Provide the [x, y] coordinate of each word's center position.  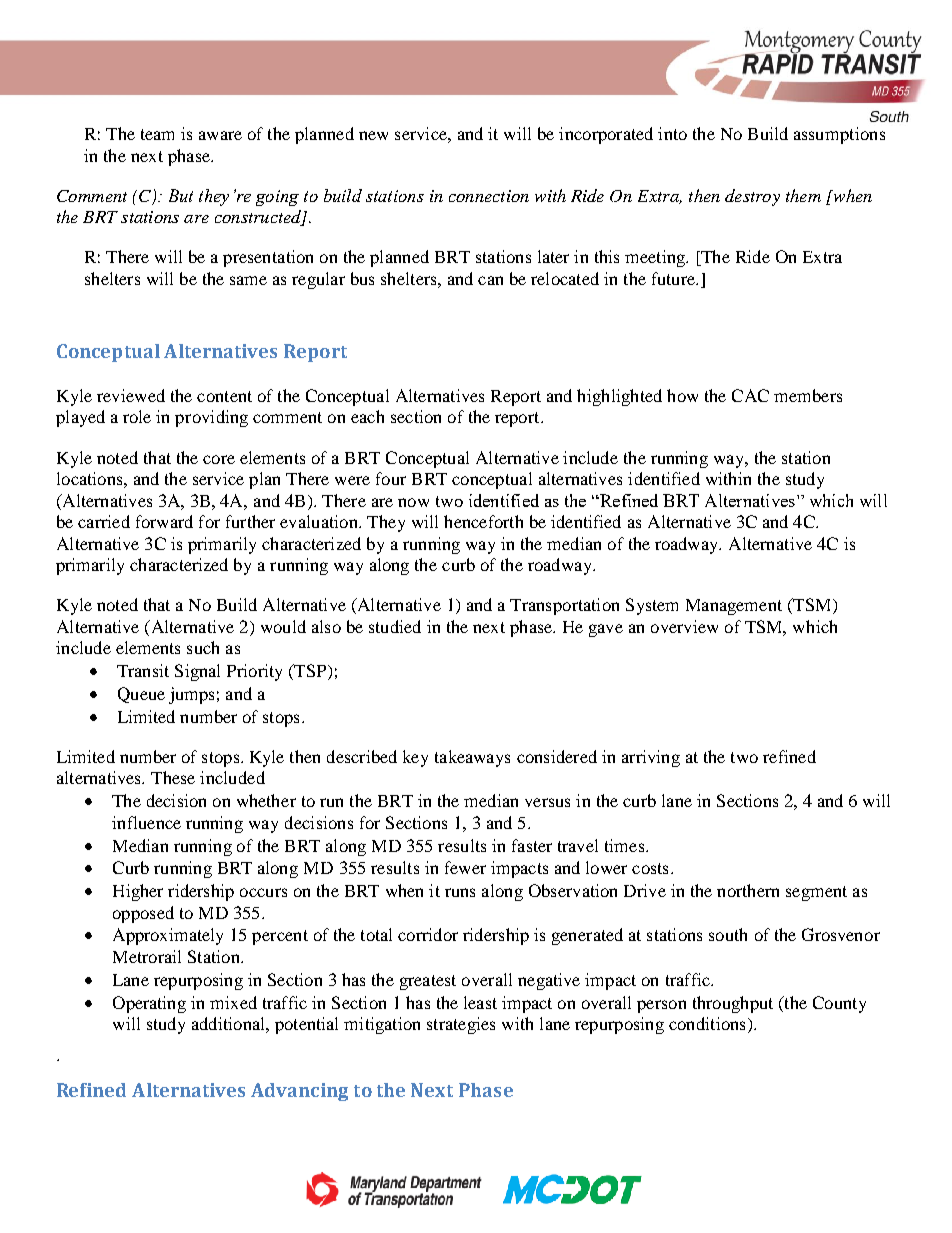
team [157, 134]
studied [395, 626]
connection [489, 196]
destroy [752, 197]
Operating [149, 1004]
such [203, 647]
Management [734, 607]
